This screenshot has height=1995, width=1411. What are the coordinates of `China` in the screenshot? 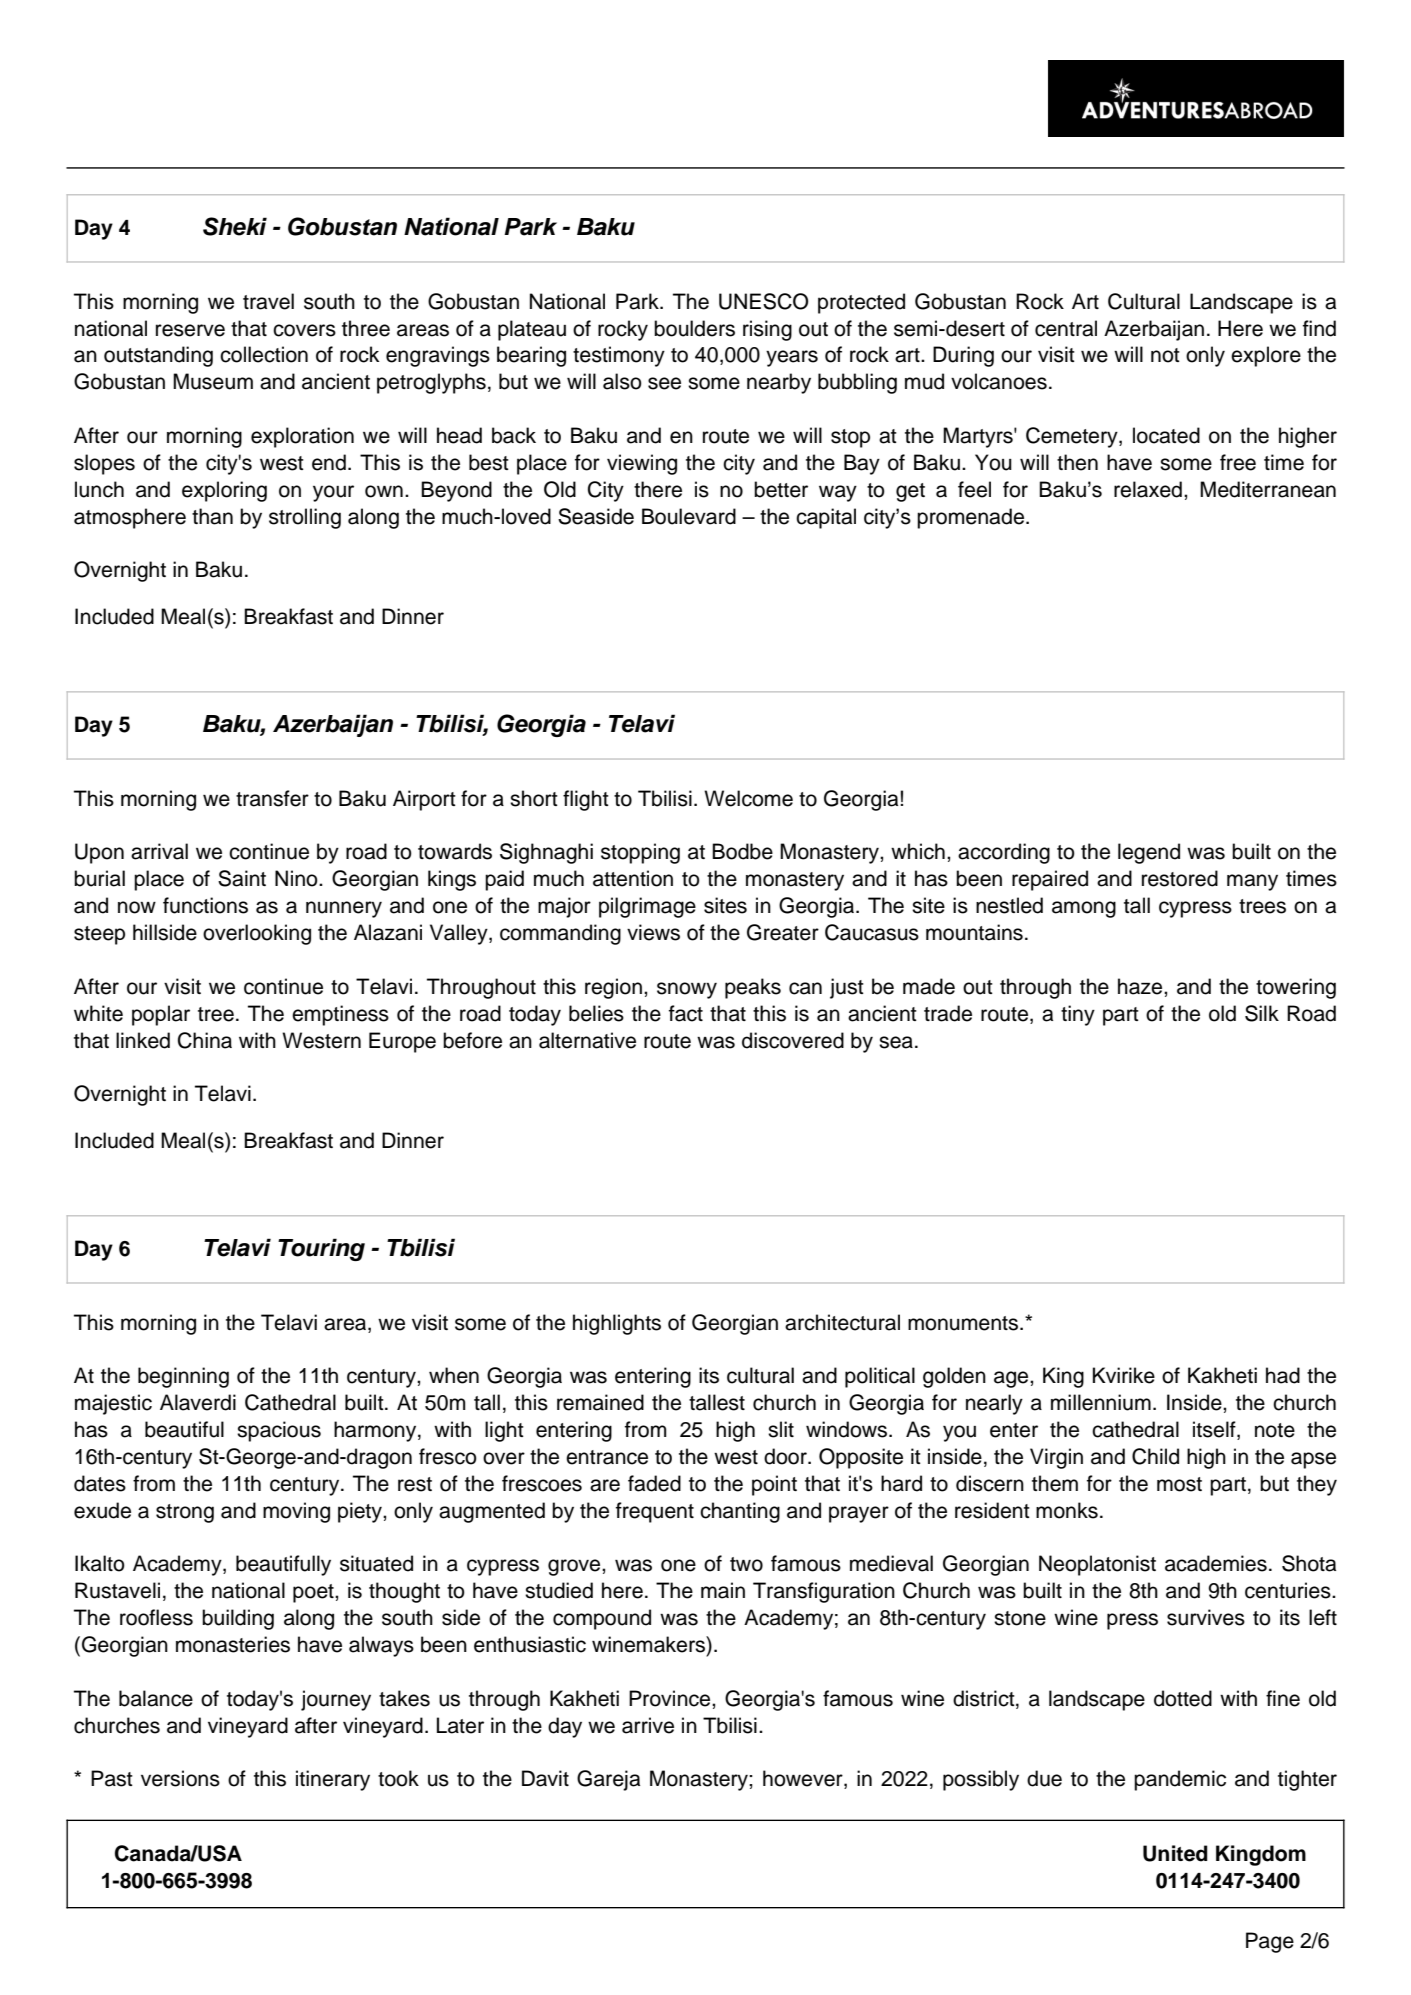 It's located at (205, 1040).
